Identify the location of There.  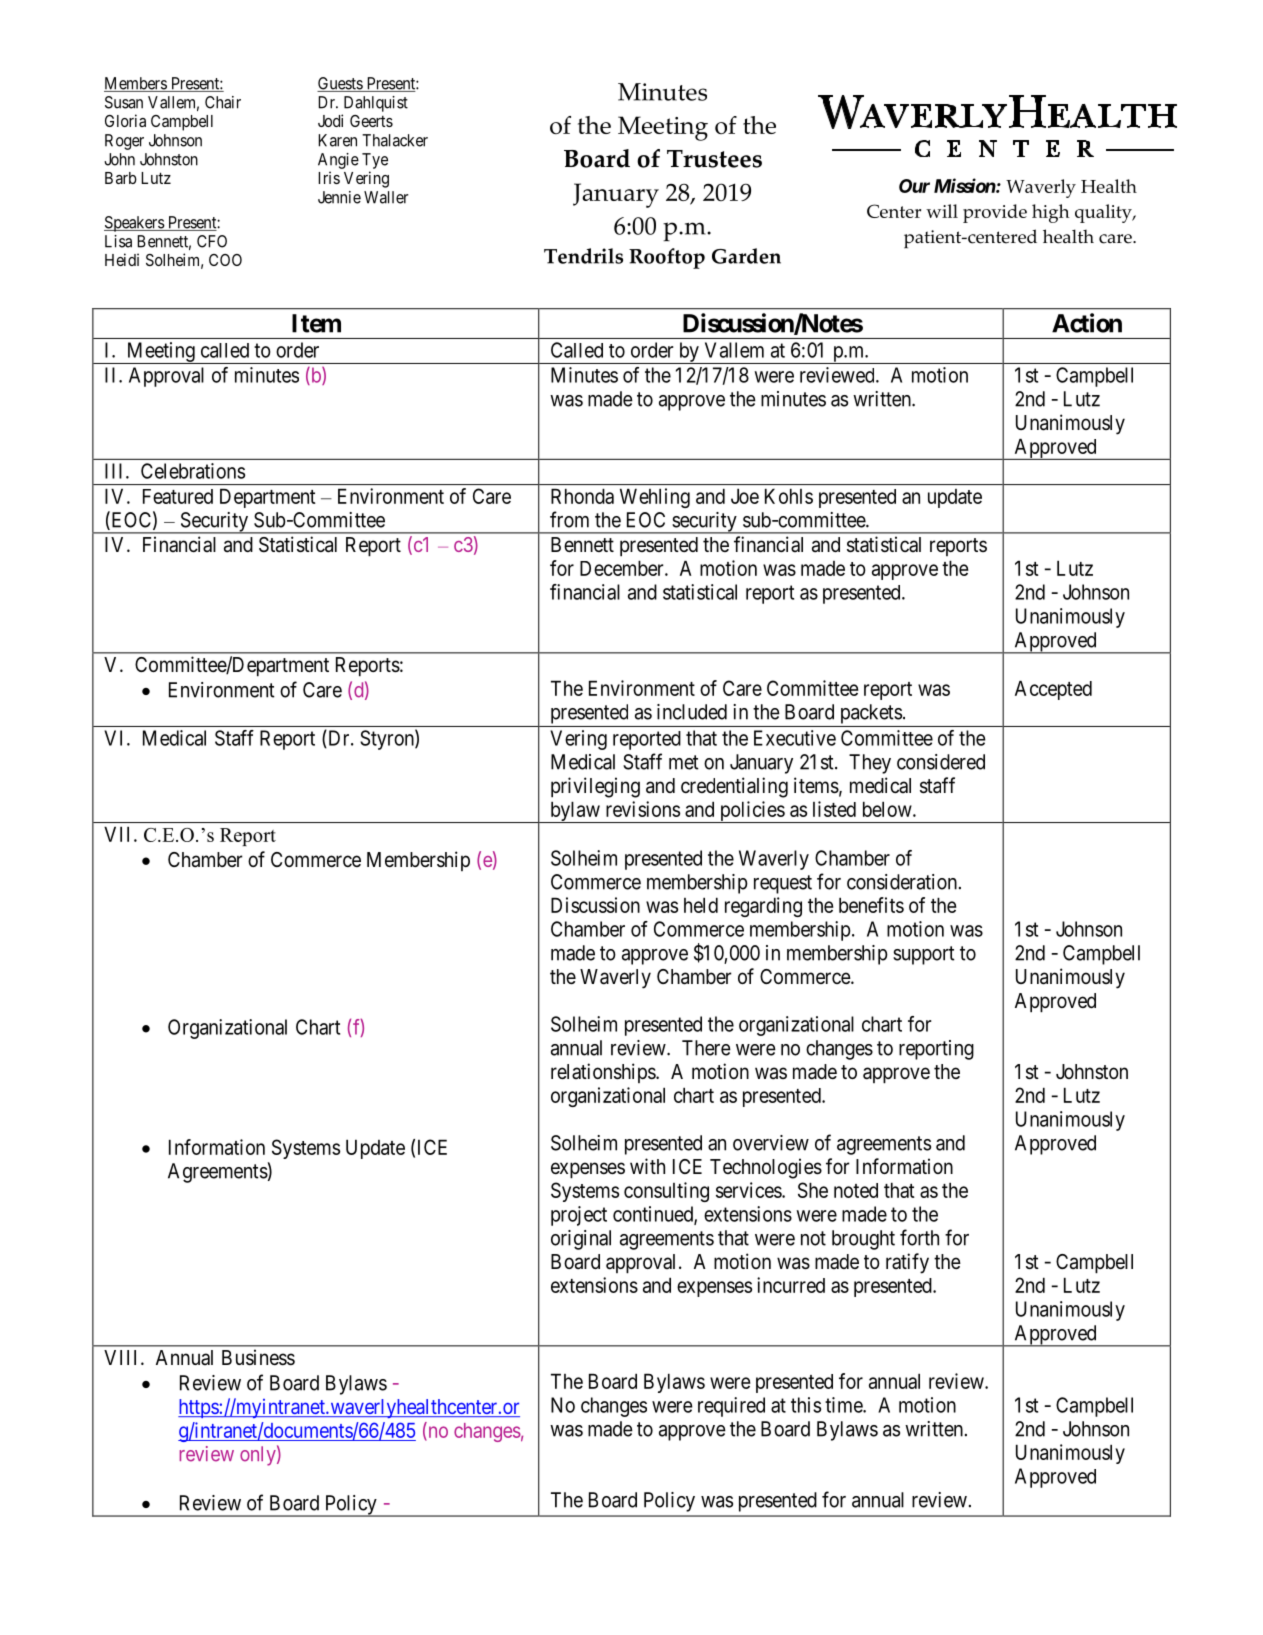
(706, 1048).
